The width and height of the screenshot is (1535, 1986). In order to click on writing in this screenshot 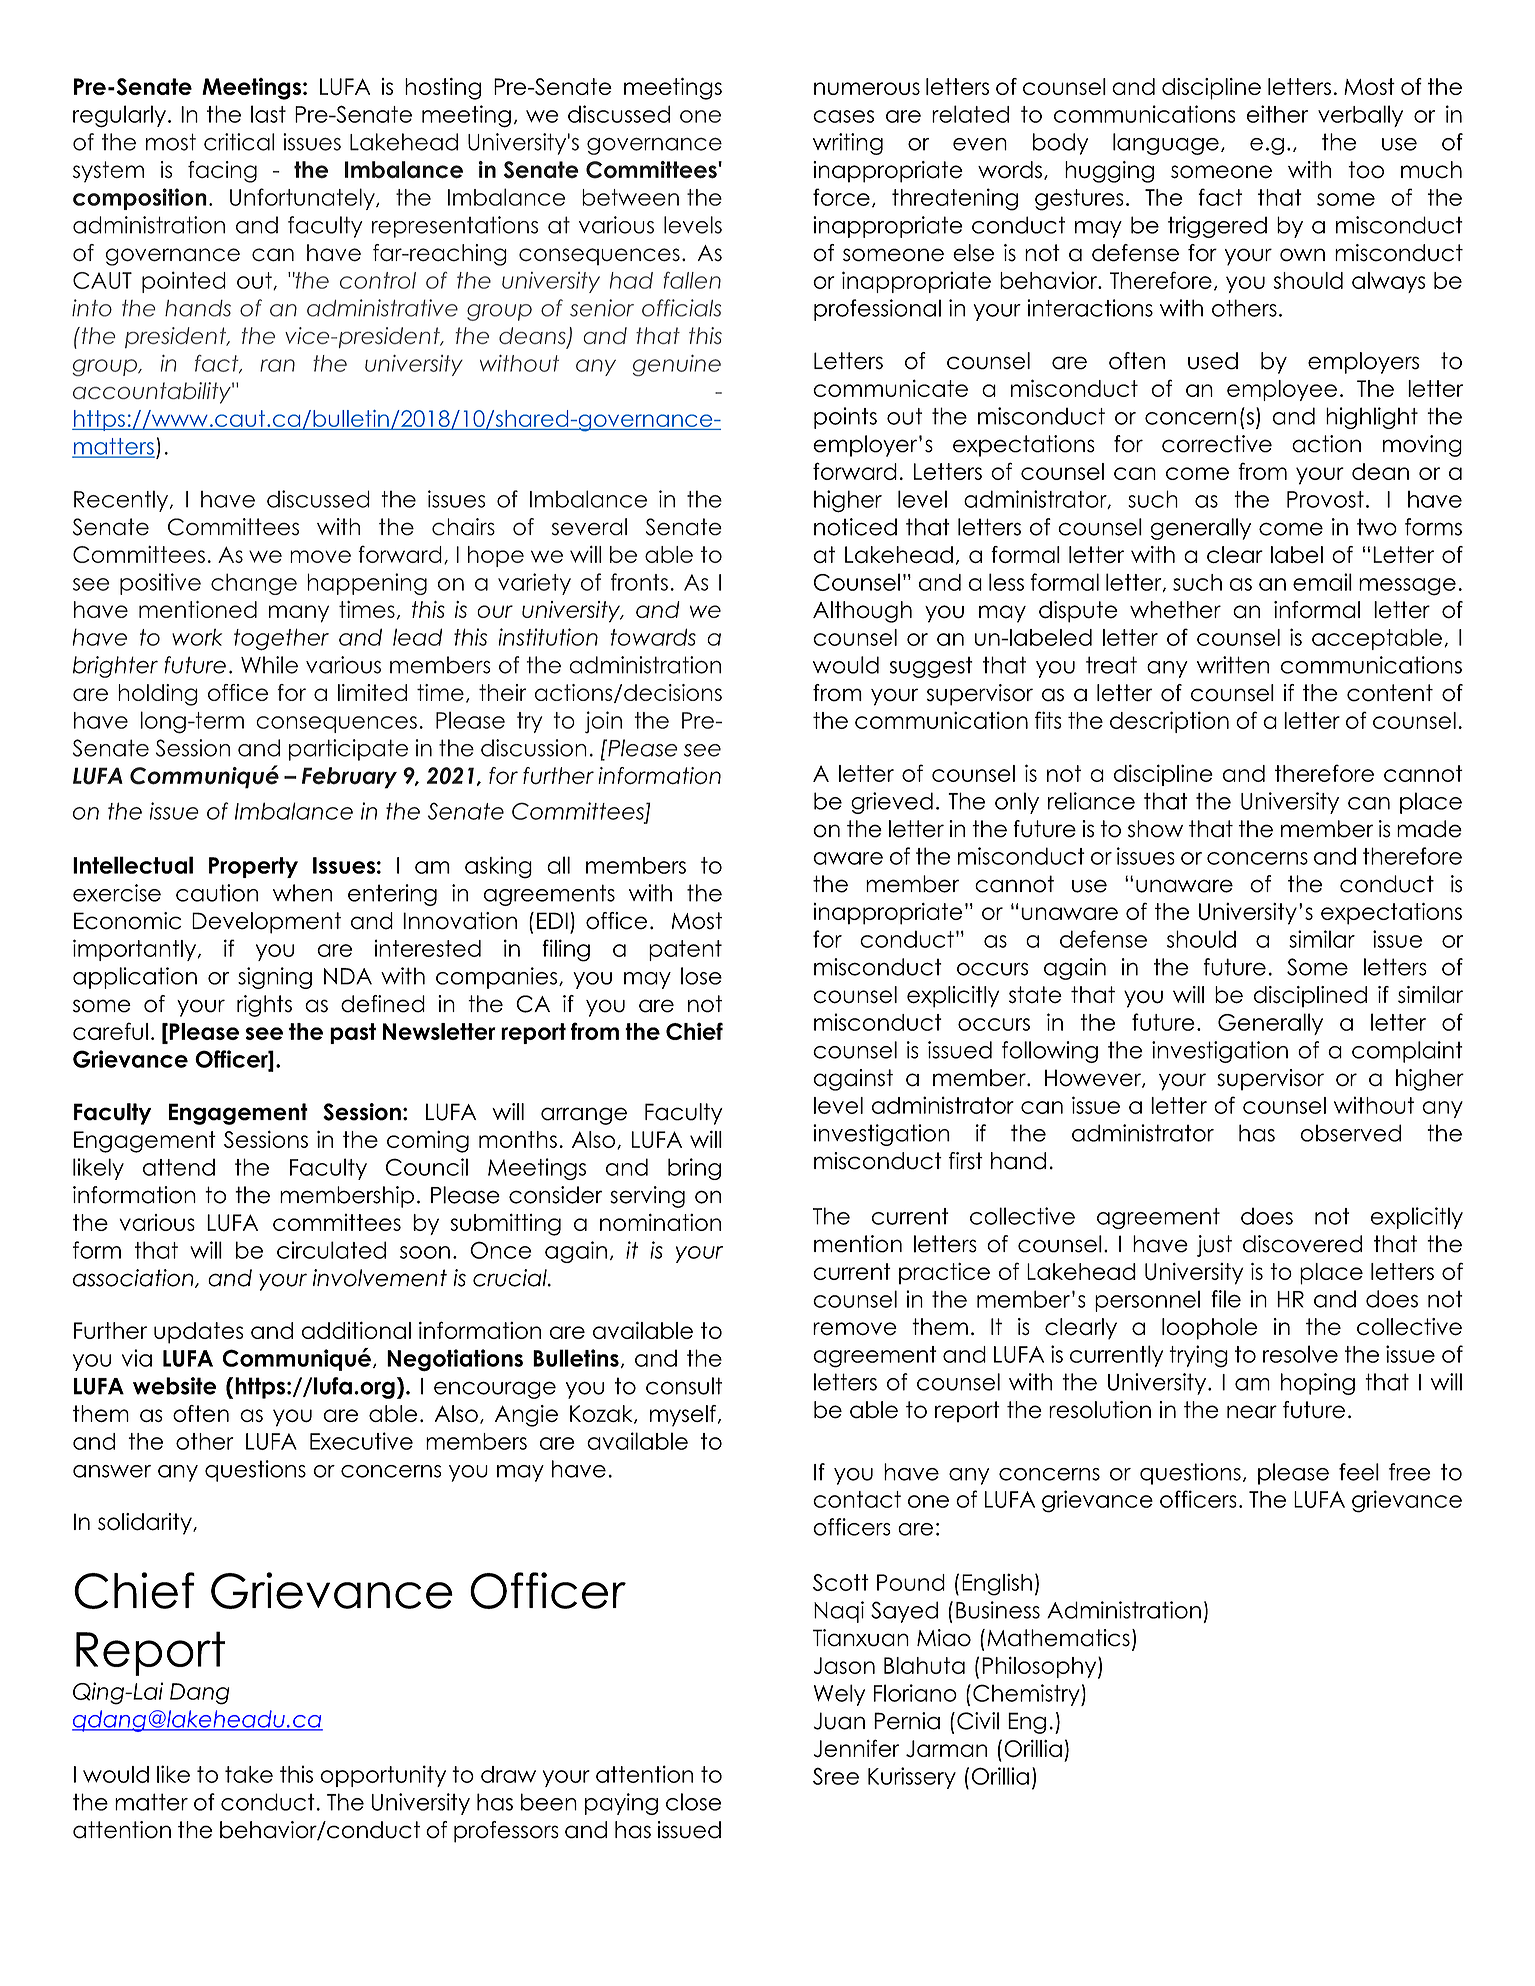, I will do `click(848, 144)`.
